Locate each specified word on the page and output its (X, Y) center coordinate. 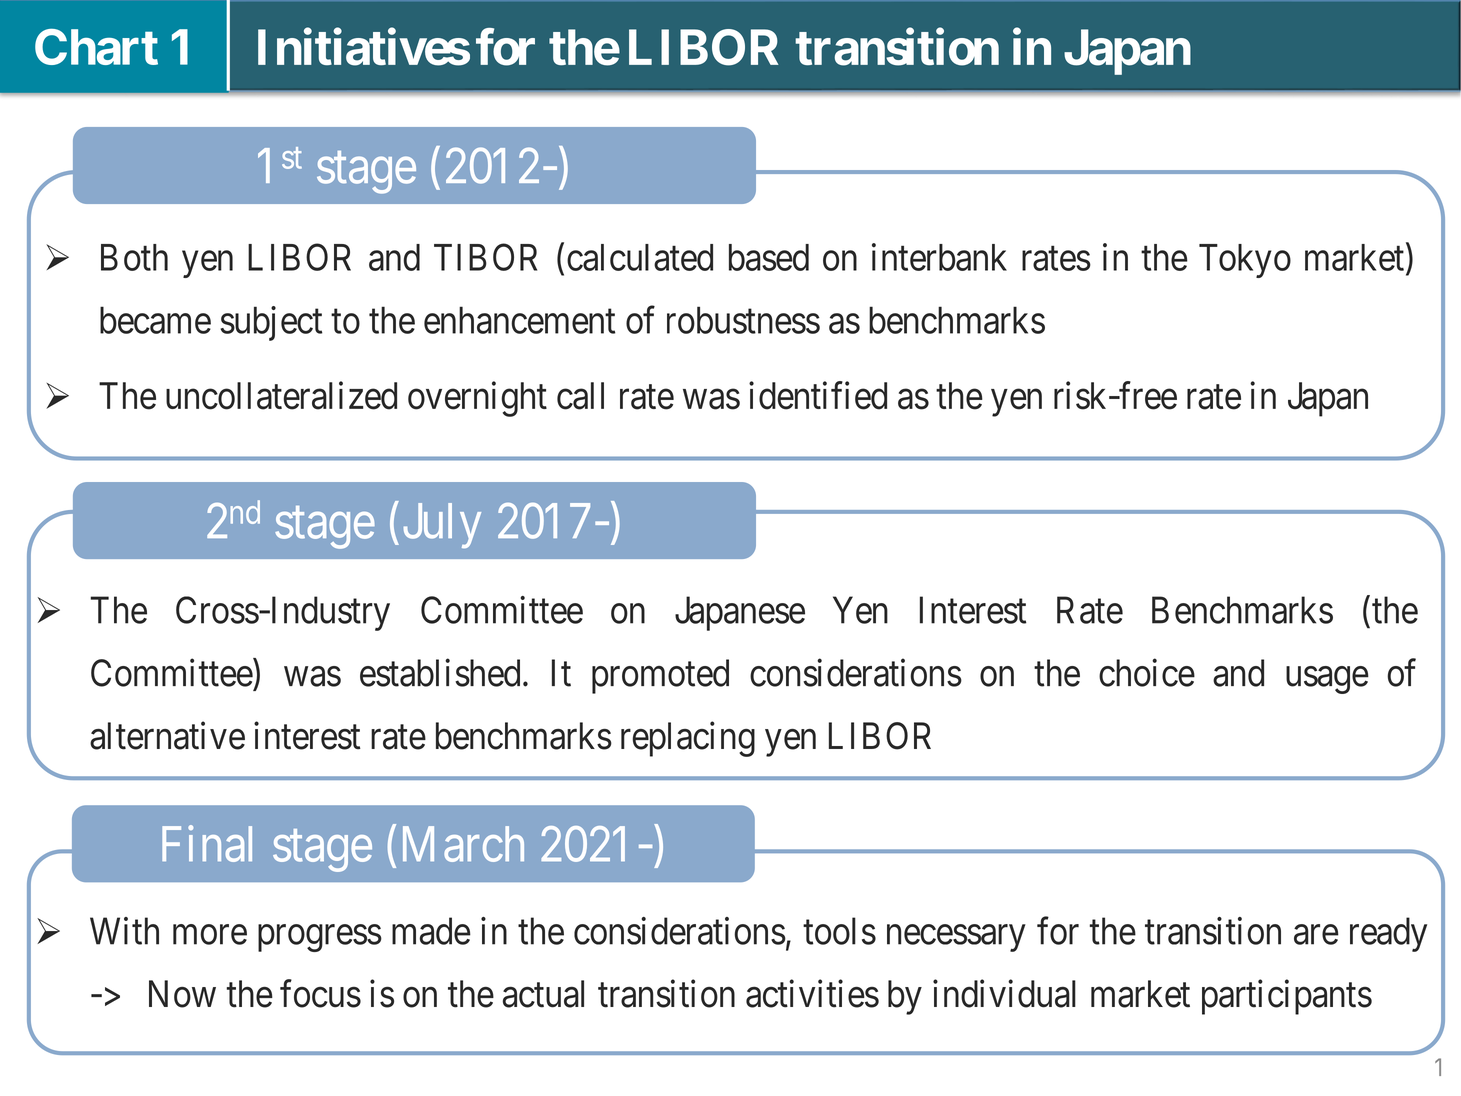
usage (1327, 680)
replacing (688, 739)
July (442, 525)
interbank (939, 257)
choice (1147, 673)
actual (543, 994)
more (210, 935)
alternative (167, 736)
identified (818, 395)
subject (271, 323)
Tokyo (1245, 261)
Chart (96, 47)
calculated (640, 257)
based (769, 257)
